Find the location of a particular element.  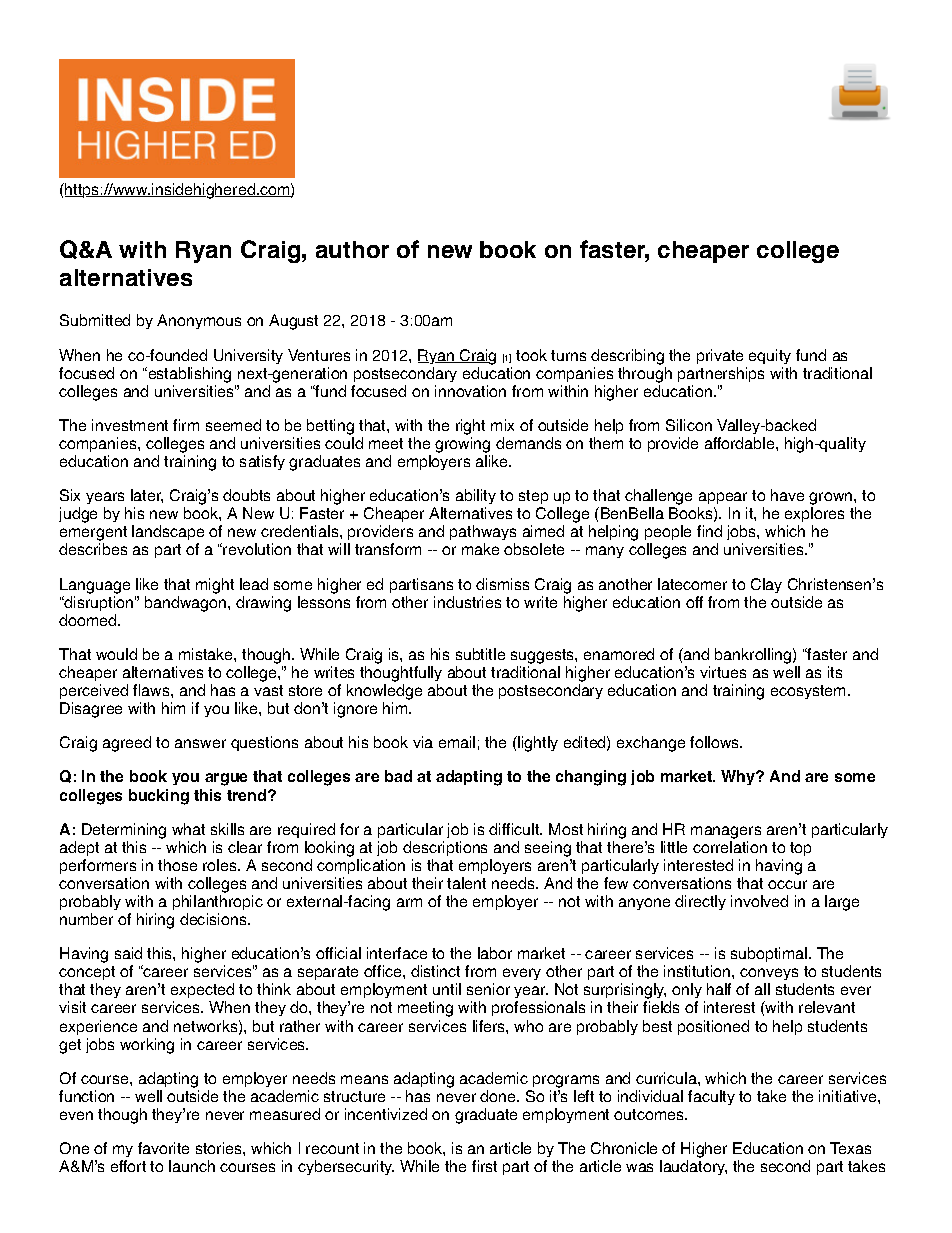

landscape is located at coordinates (168, 534).
